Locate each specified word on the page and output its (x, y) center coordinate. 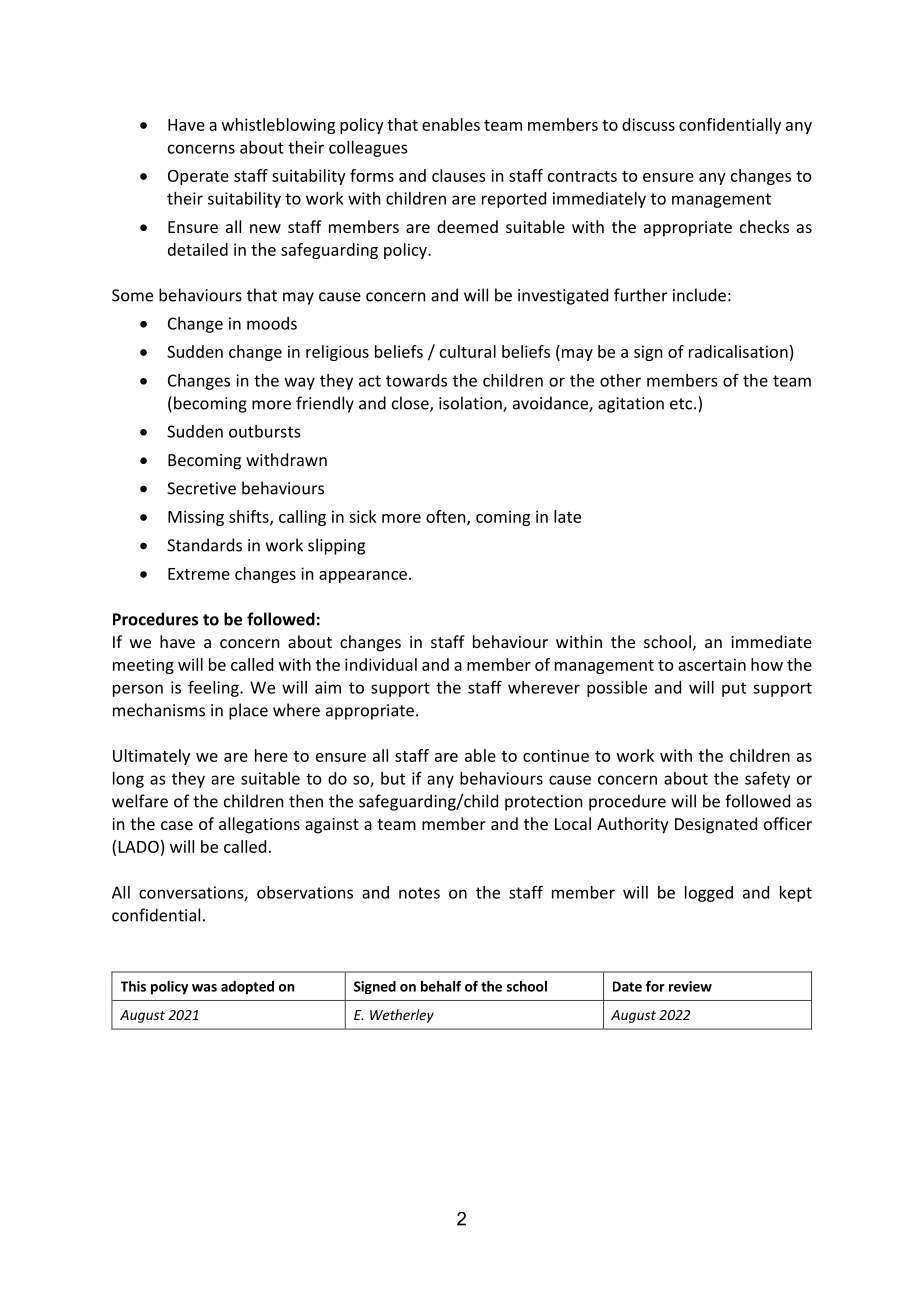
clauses (459, 175)
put (734, 689)
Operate (198, 177)
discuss (648, 124)
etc (682, 404)
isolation (471, 404)
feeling (214, 688)
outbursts (264, 431)
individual (381, 664)
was (204, 988)
